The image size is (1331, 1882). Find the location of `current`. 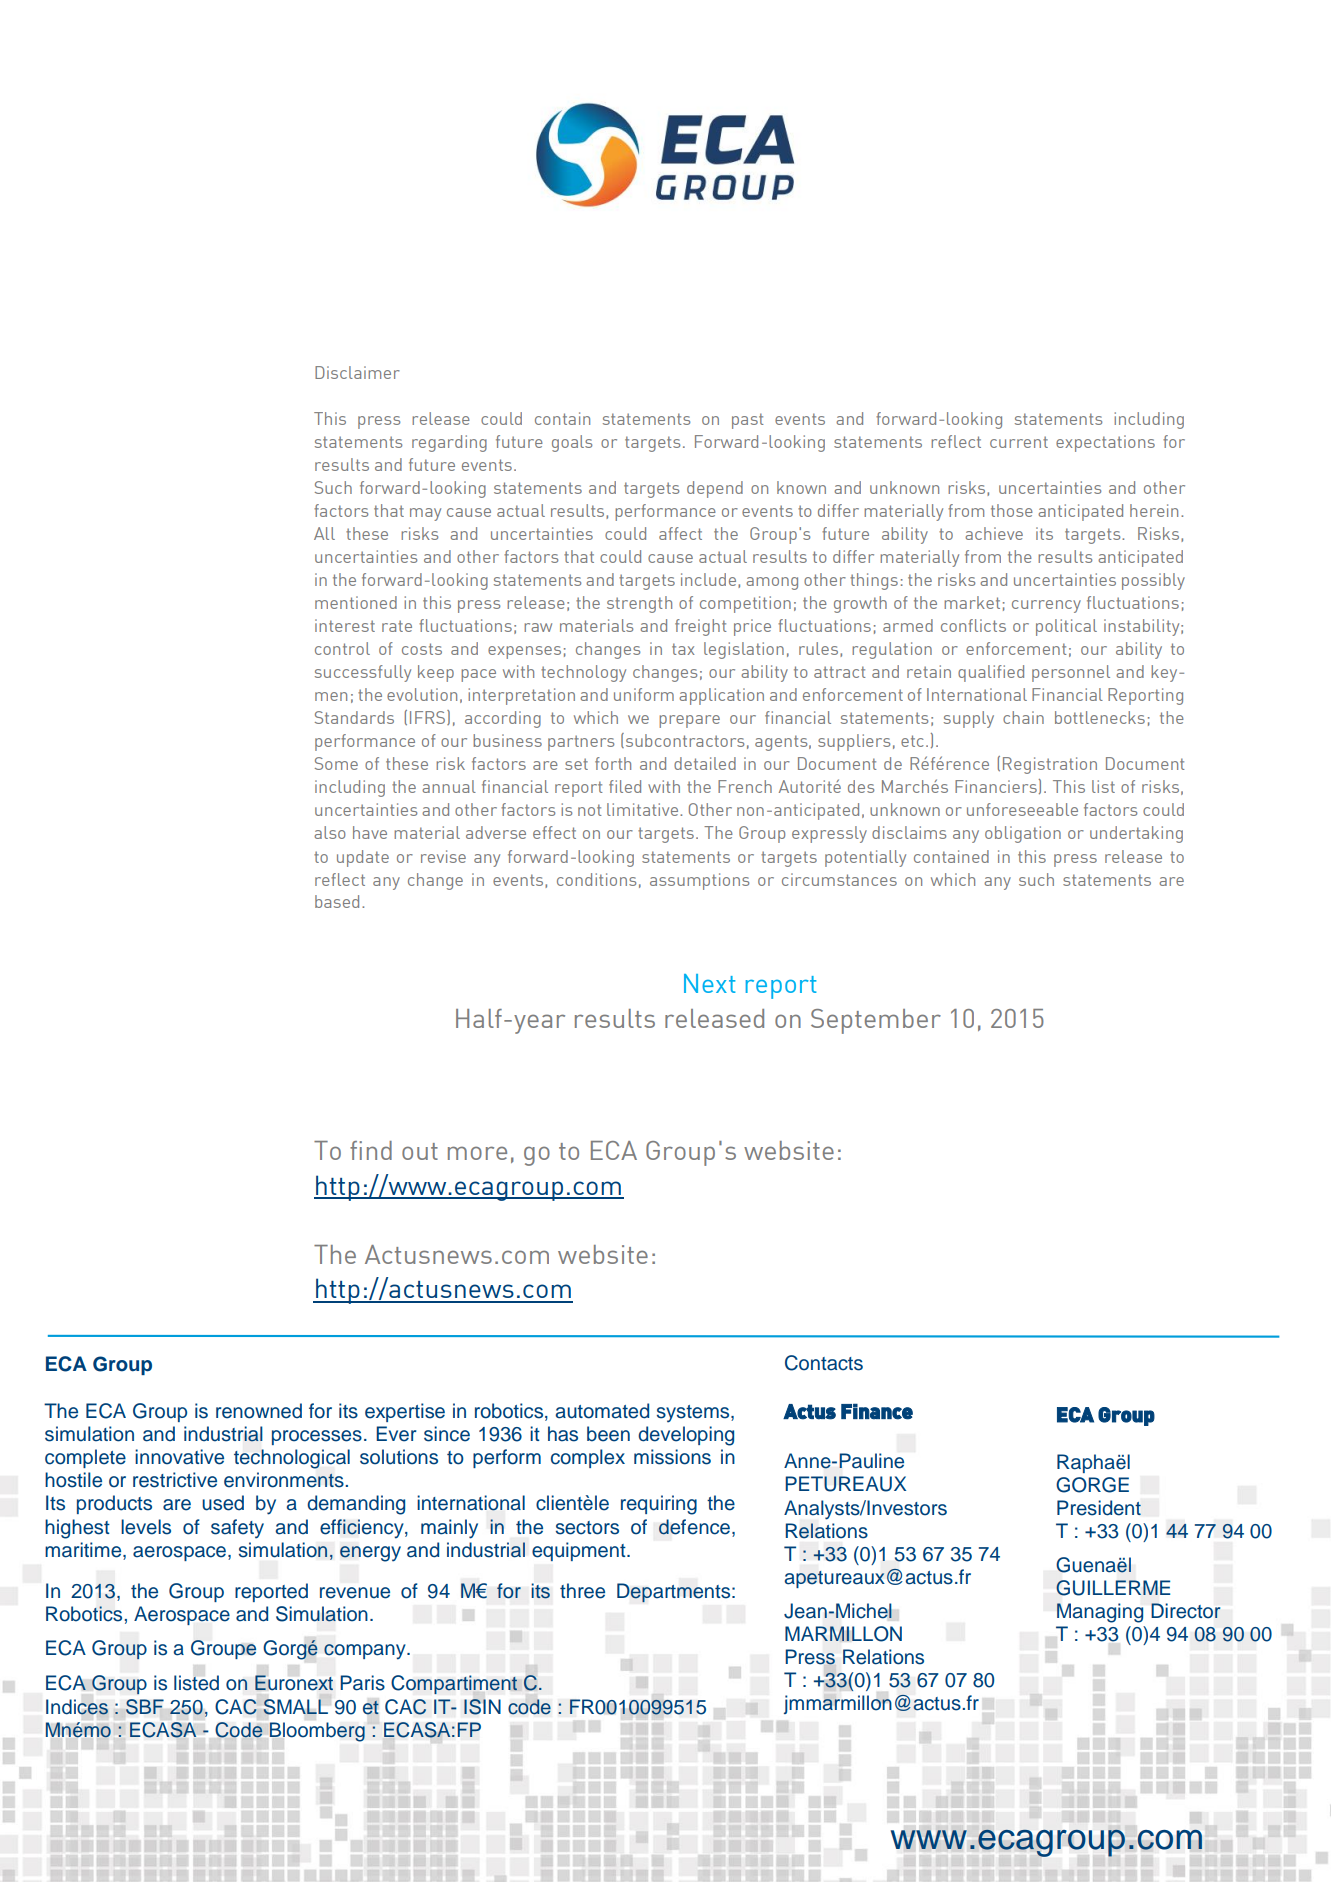

current is located at coordinates (1019, 442).
